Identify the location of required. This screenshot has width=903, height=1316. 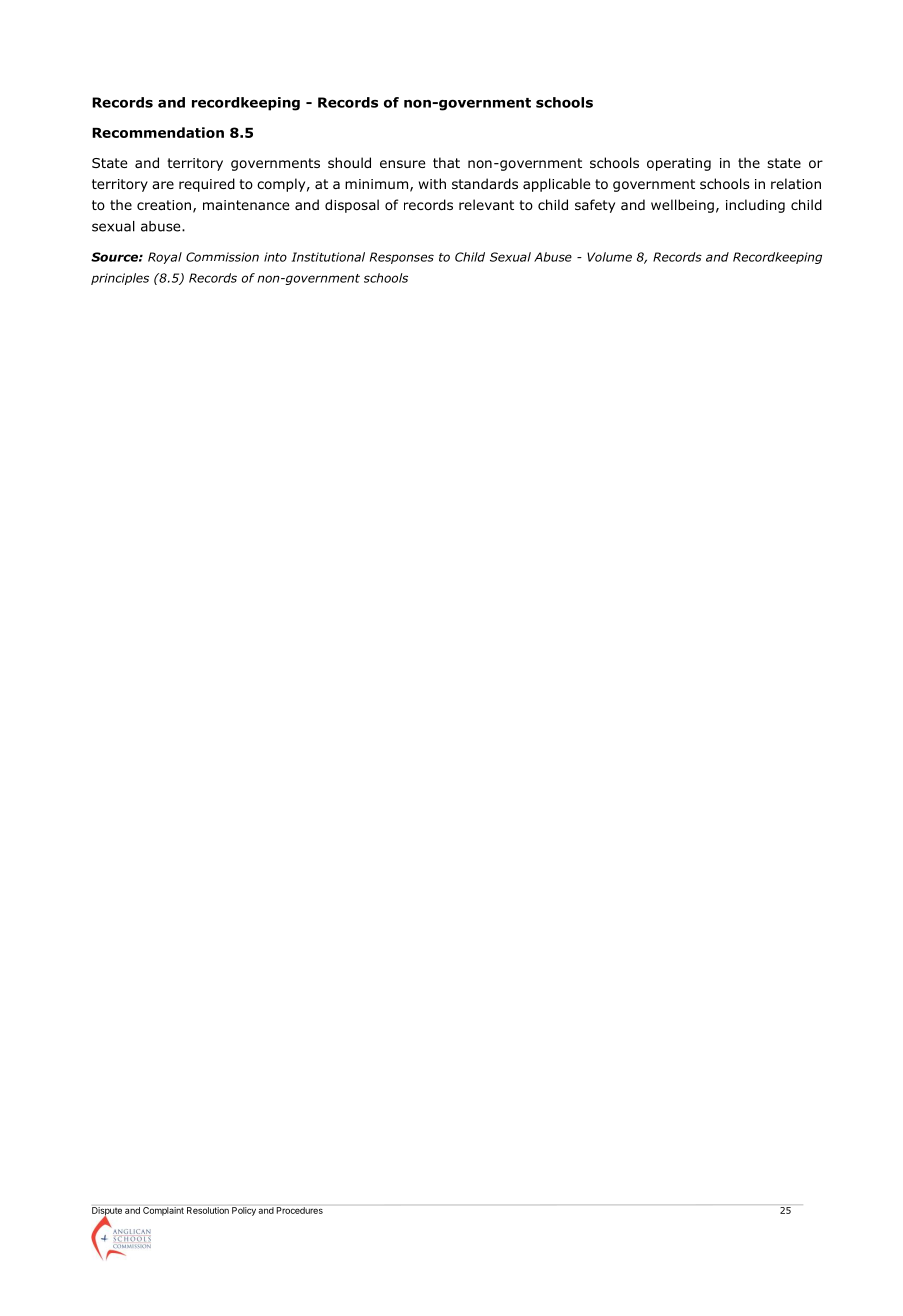
(207, 185).
